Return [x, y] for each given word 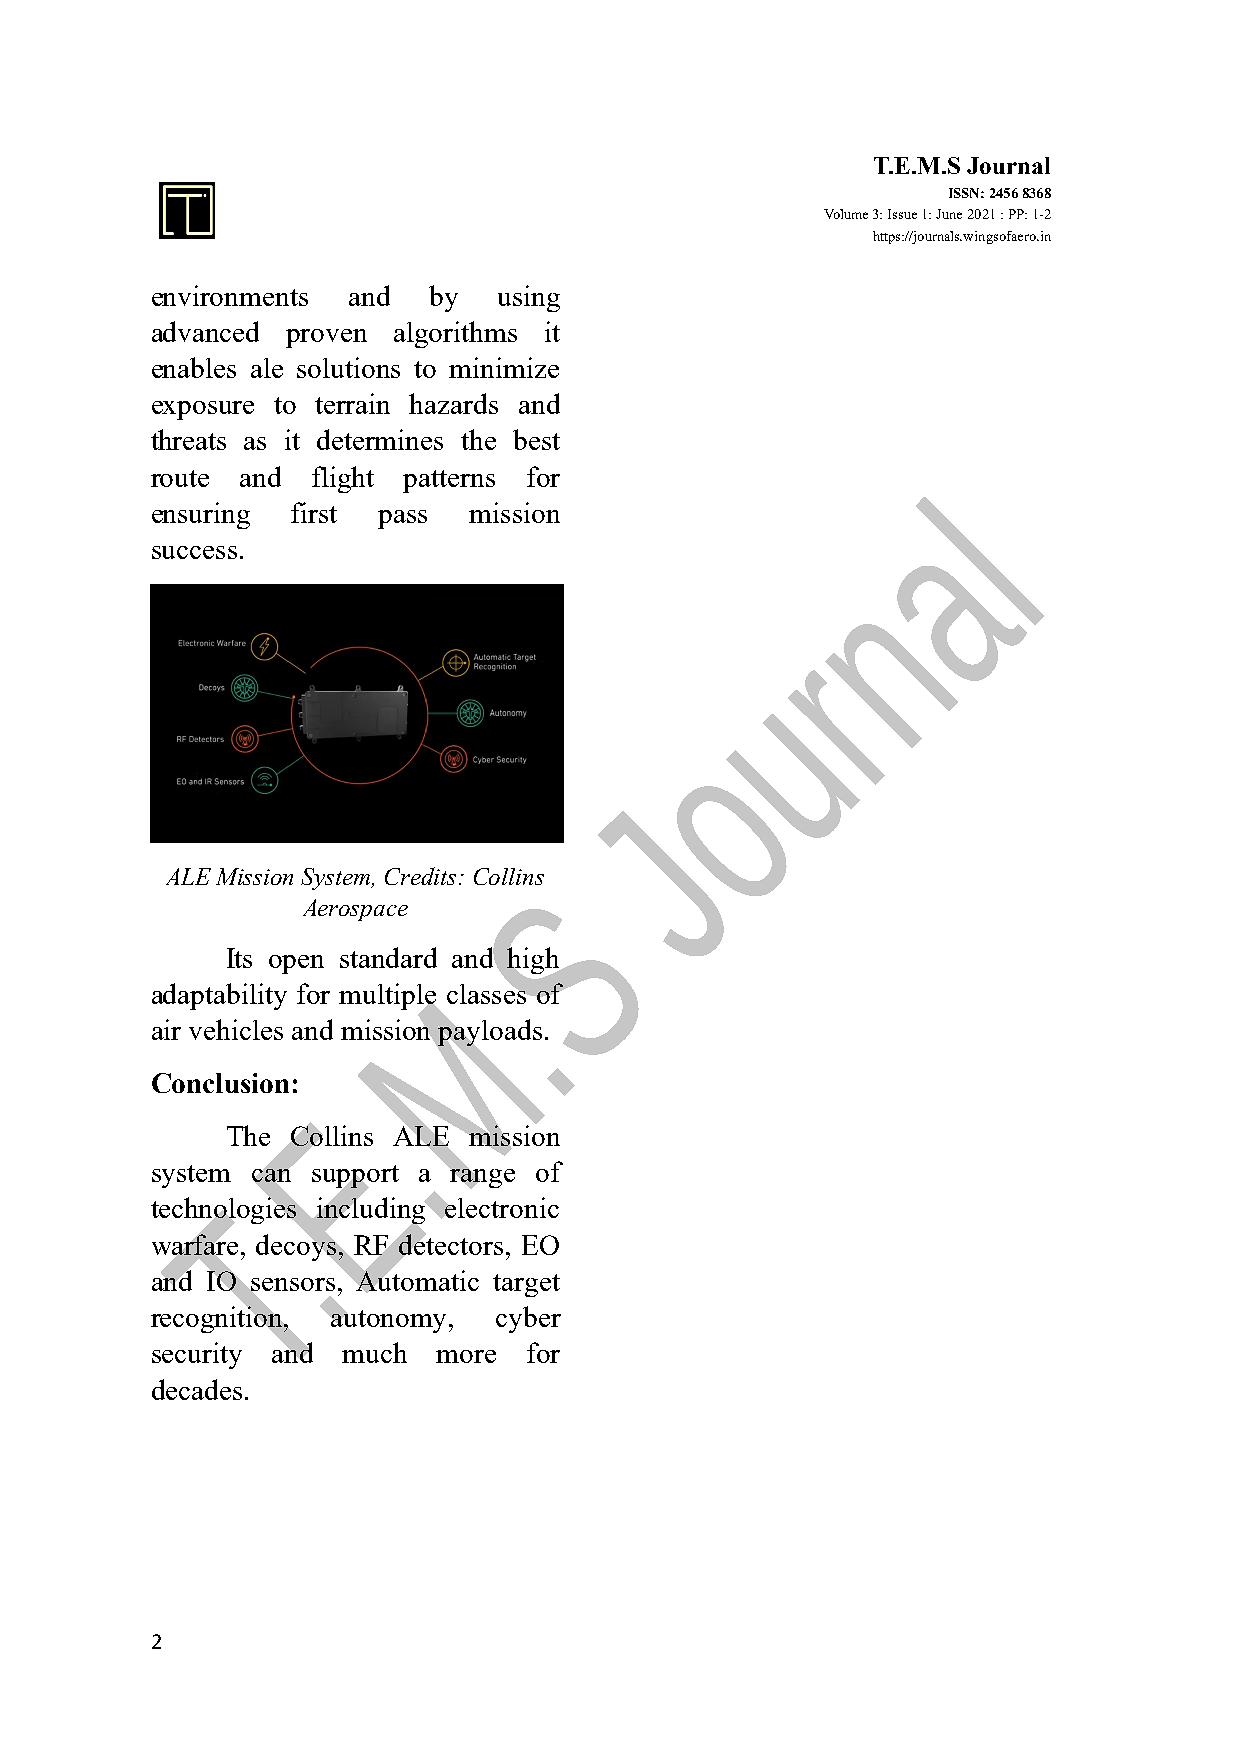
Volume [846, 214]
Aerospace [355, 910]
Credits [422, 876]
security [197, 1355]
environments [230, 295]
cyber [528, 1319]
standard [388, 957]
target [526, 1285]
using [529, 298]
